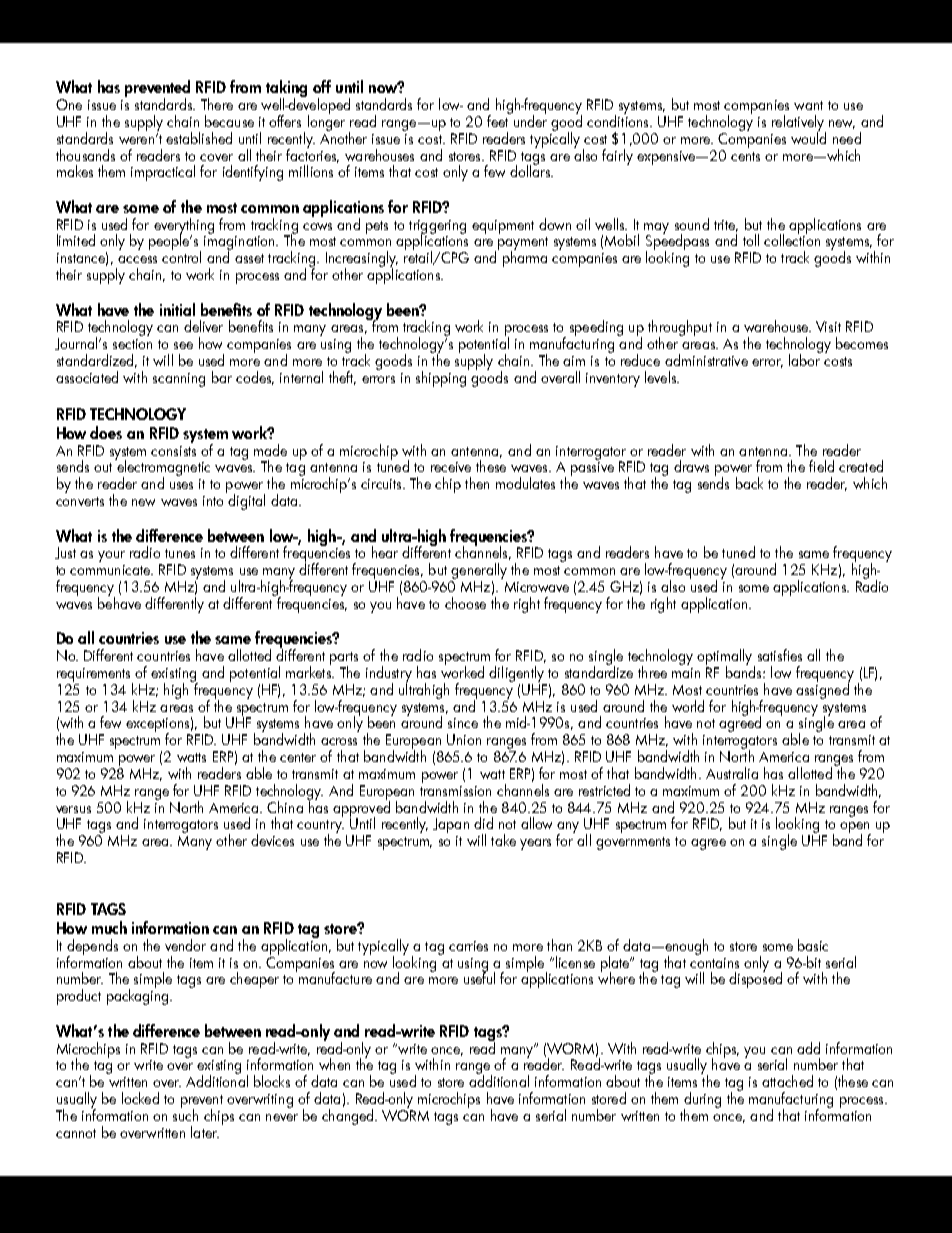 This screenshot has height=1233, width=952. Describe the element at coordinates (111, 570) in the screenshot. I see `communicate` at that location.
